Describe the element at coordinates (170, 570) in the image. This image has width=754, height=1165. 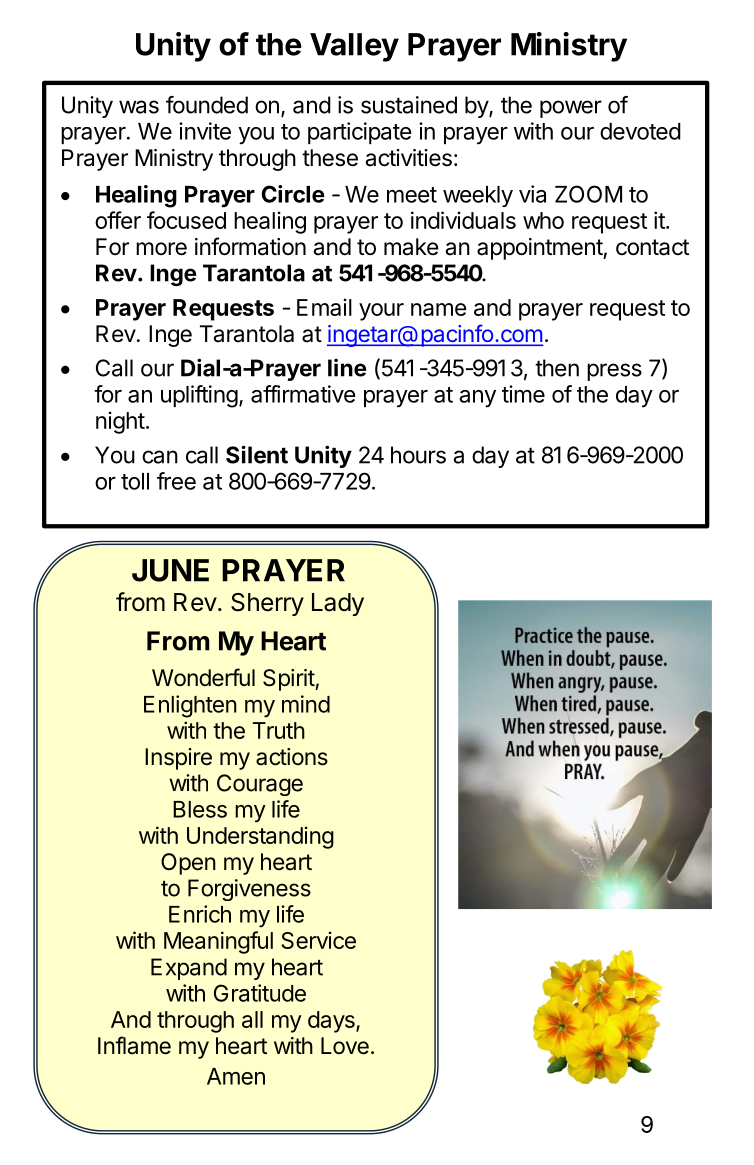
I see `JUNE` at that location.
